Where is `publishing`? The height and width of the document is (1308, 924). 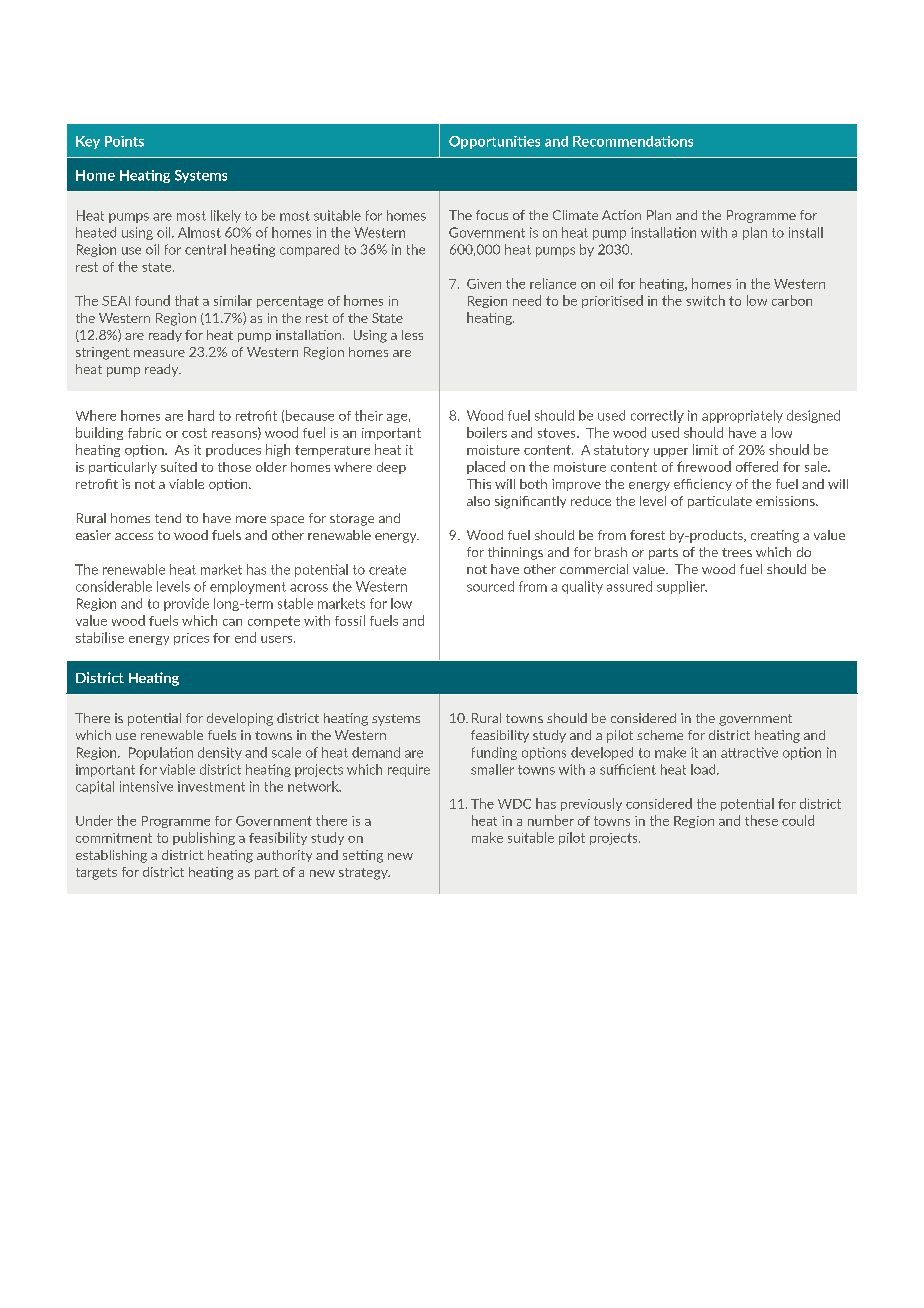 publishing is located at coordinates (204, 838).
